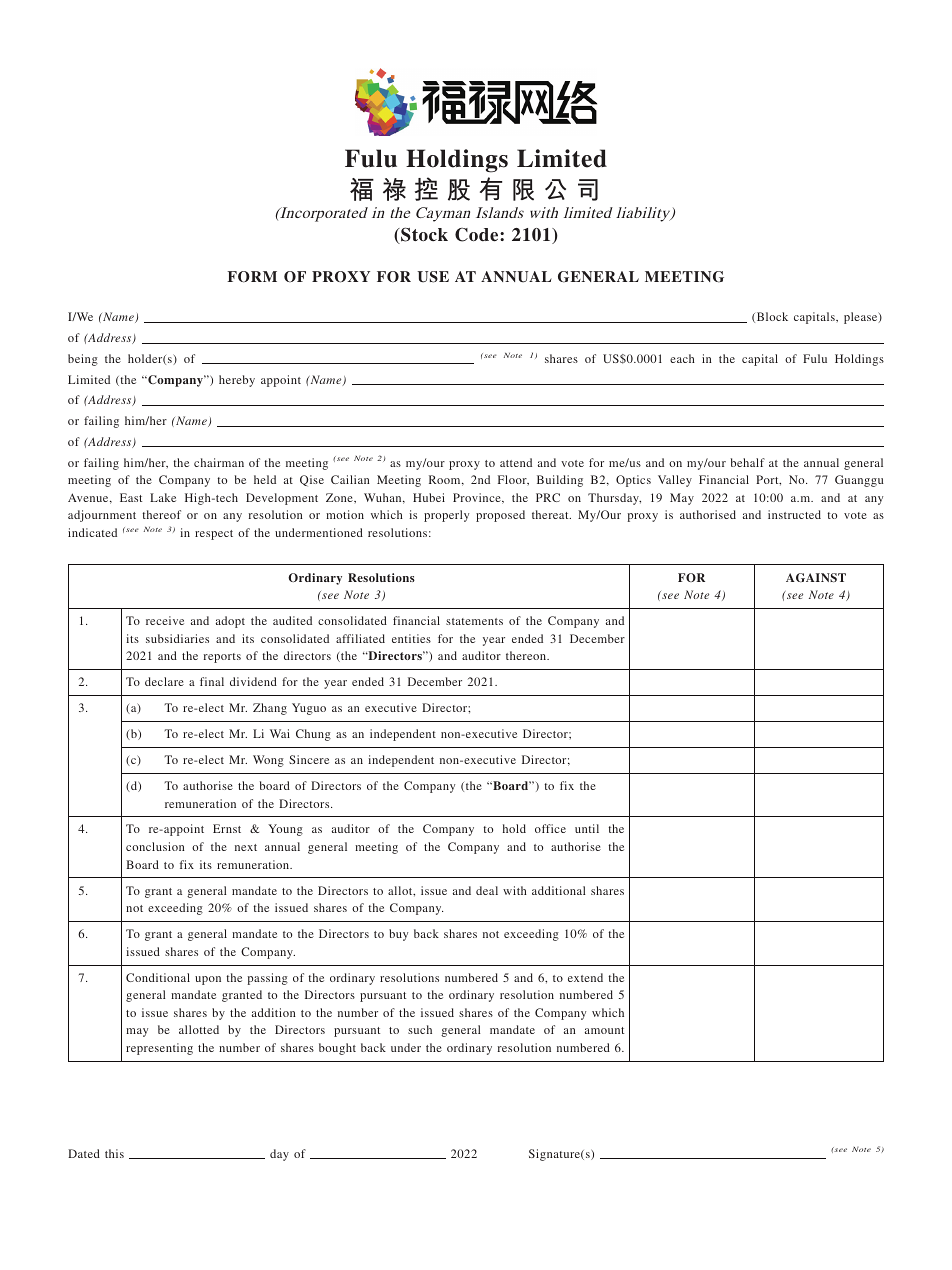  Describe the element at coordinates (604, 1030) in the document. I see `amount` at that location.
